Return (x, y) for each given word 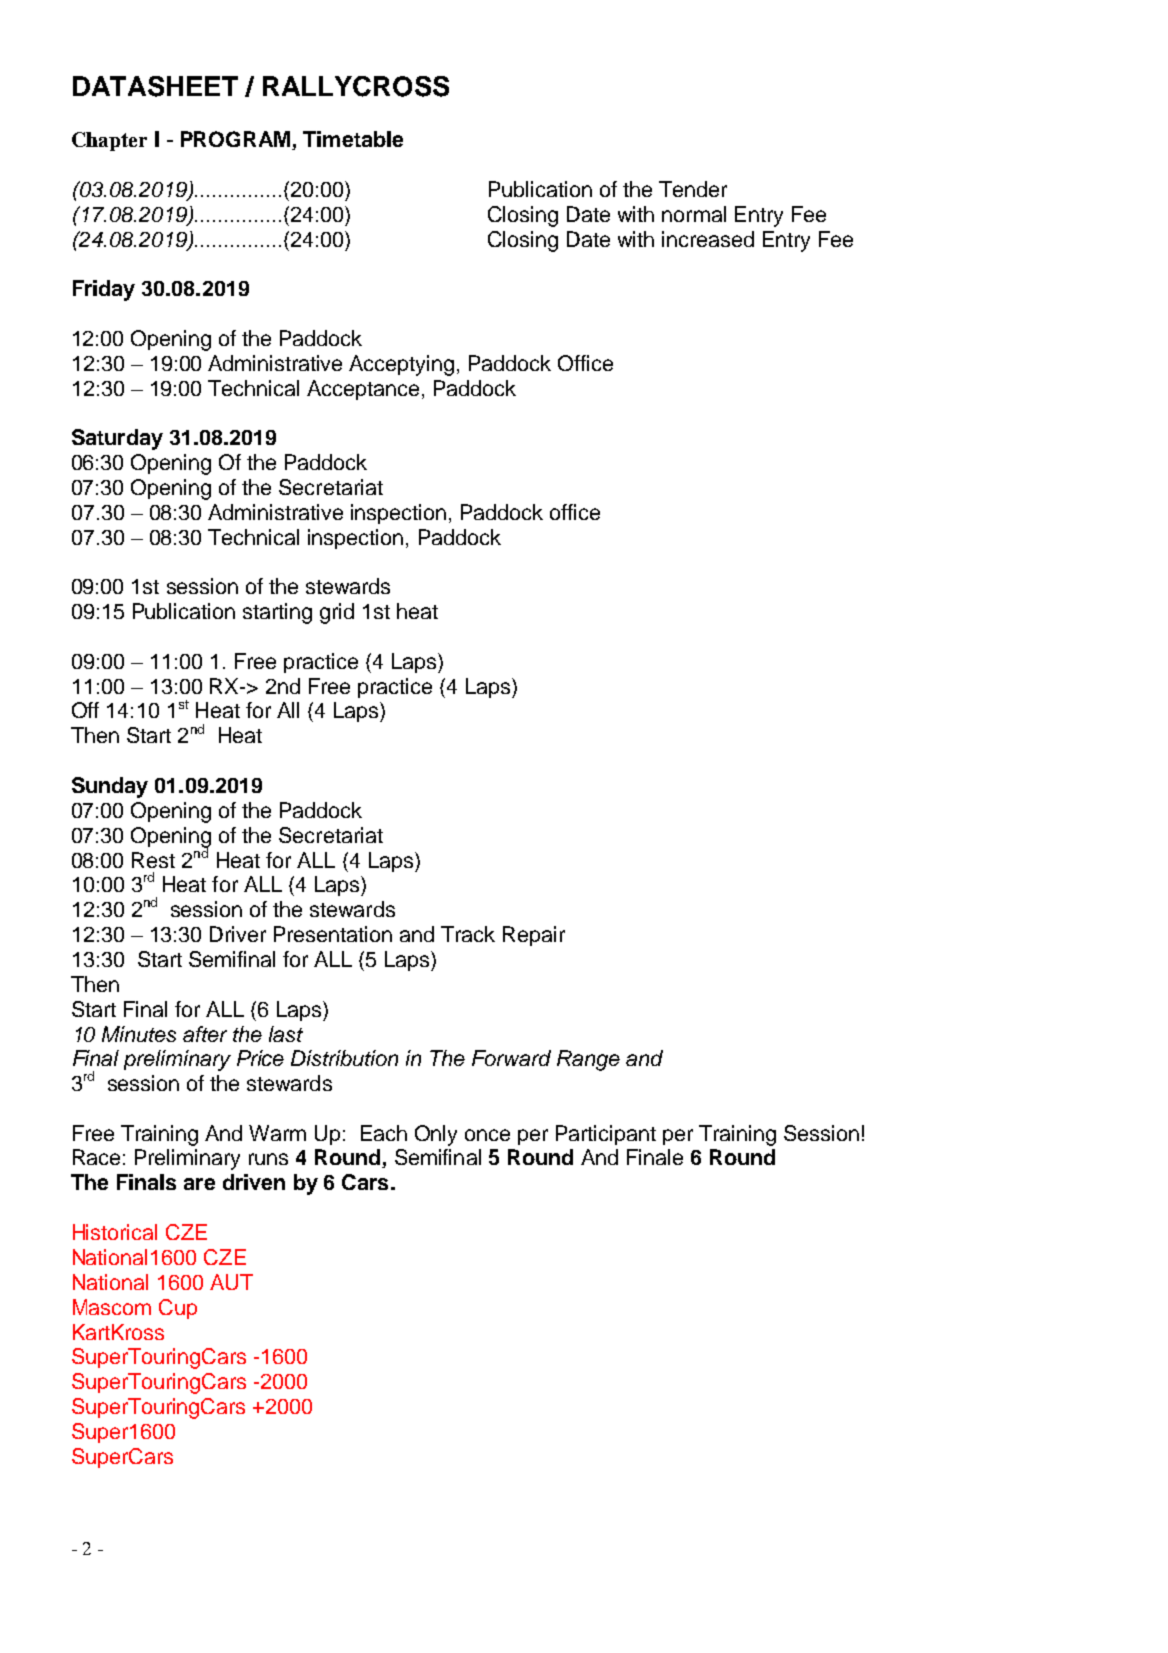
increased (708, 239)
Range (588, 1060)
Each (384, 1133)
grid (337, 613)
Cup (178, 1309)
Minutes (139, 1034)
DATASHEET (155, 86)
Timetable (353, 139)
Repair (534, 936)
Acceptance (363, 390)
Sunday (110, 787)
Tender (693, 189)
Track (468, 934)
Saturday (117, 439)
